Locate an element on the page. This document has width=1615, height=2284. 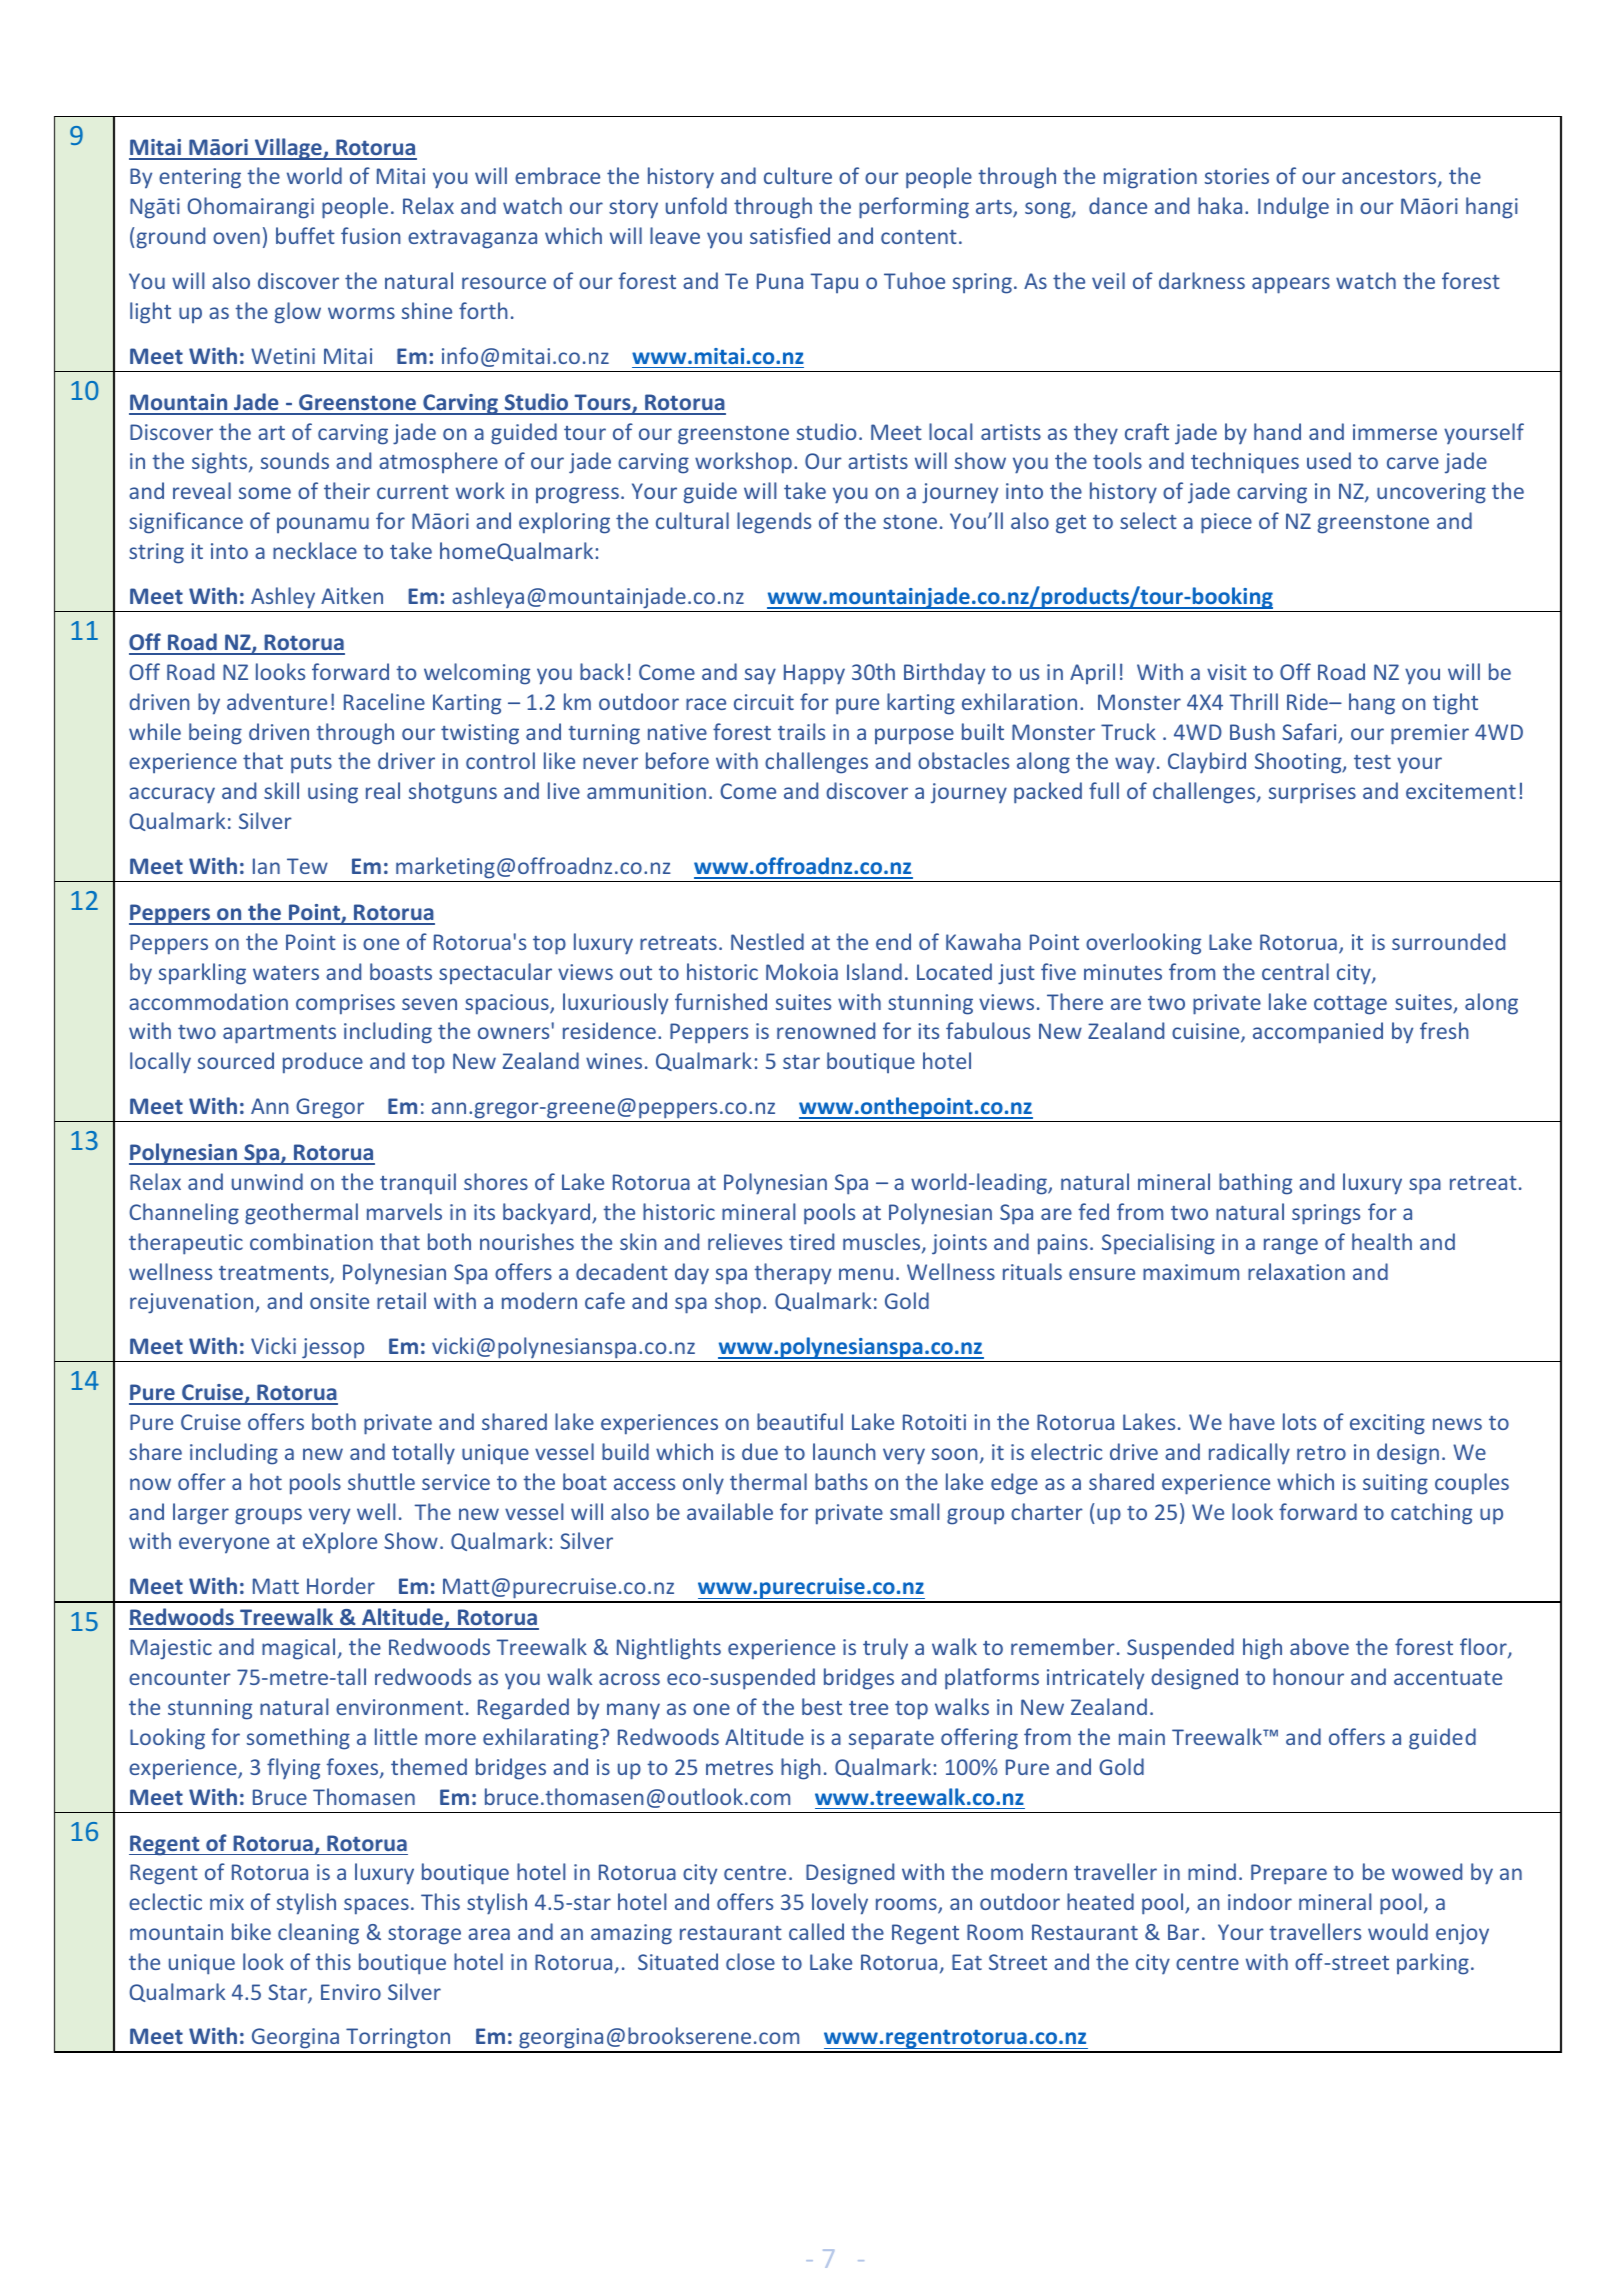
called is located at coordinates (816, 1931).
